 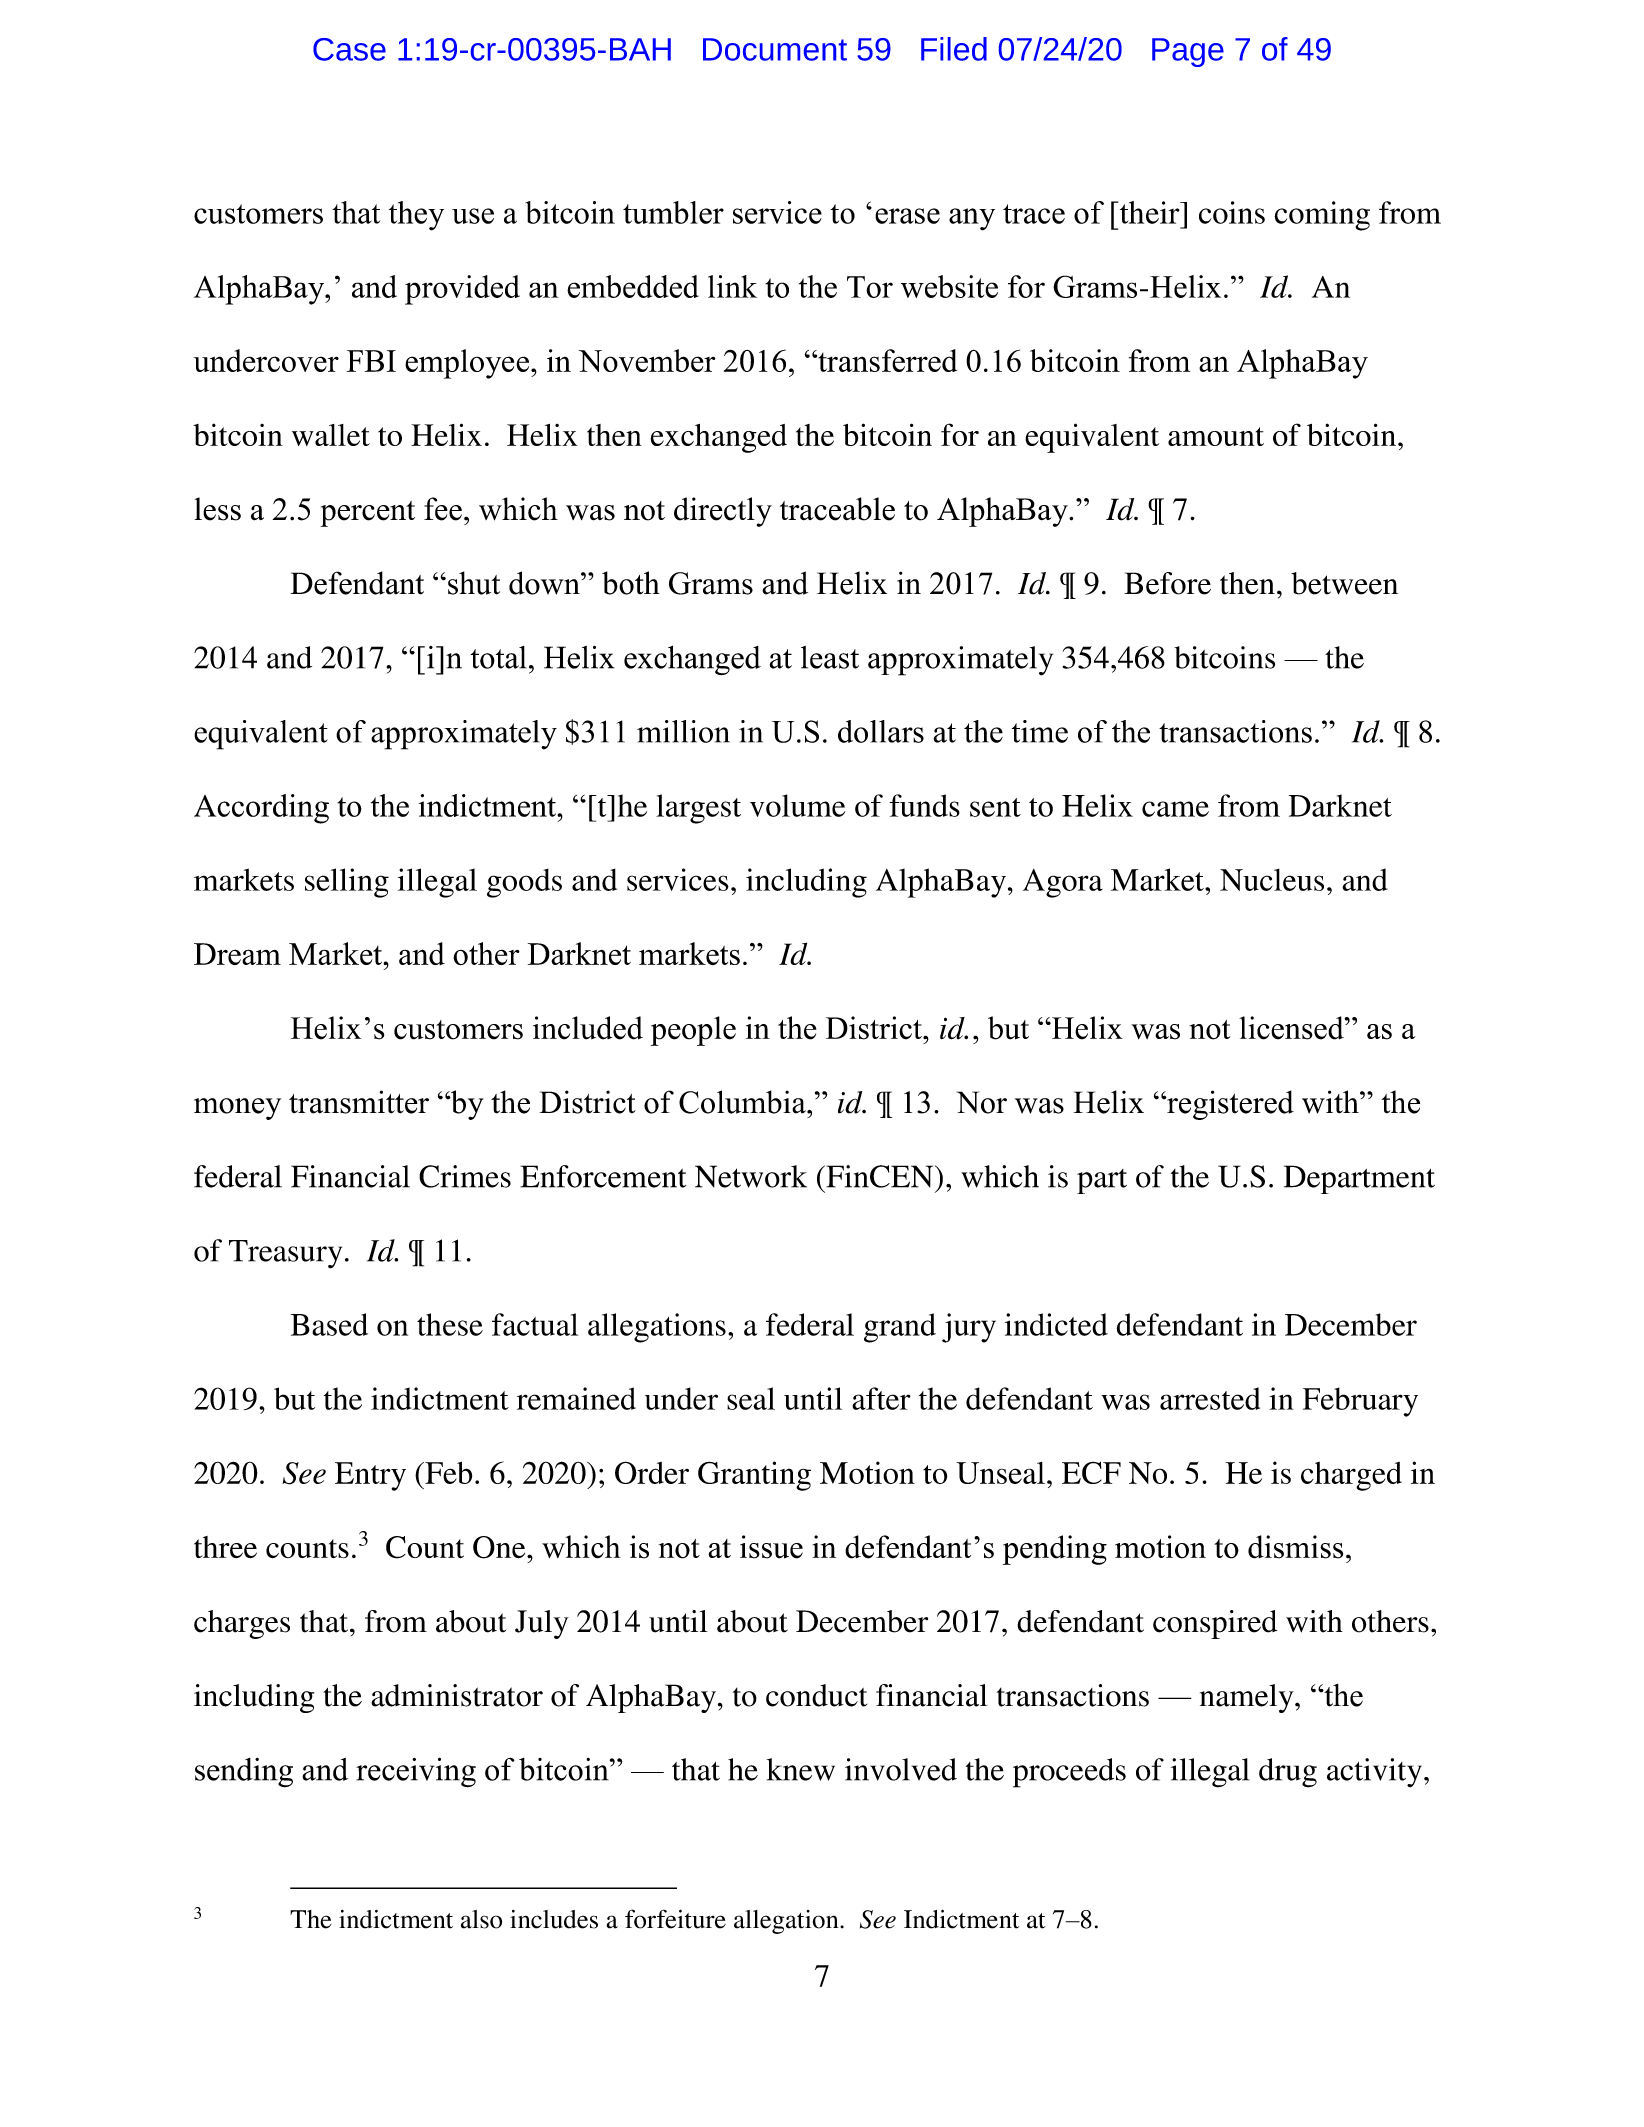 I want to click on receiving, so click(x=416, y=1772).
